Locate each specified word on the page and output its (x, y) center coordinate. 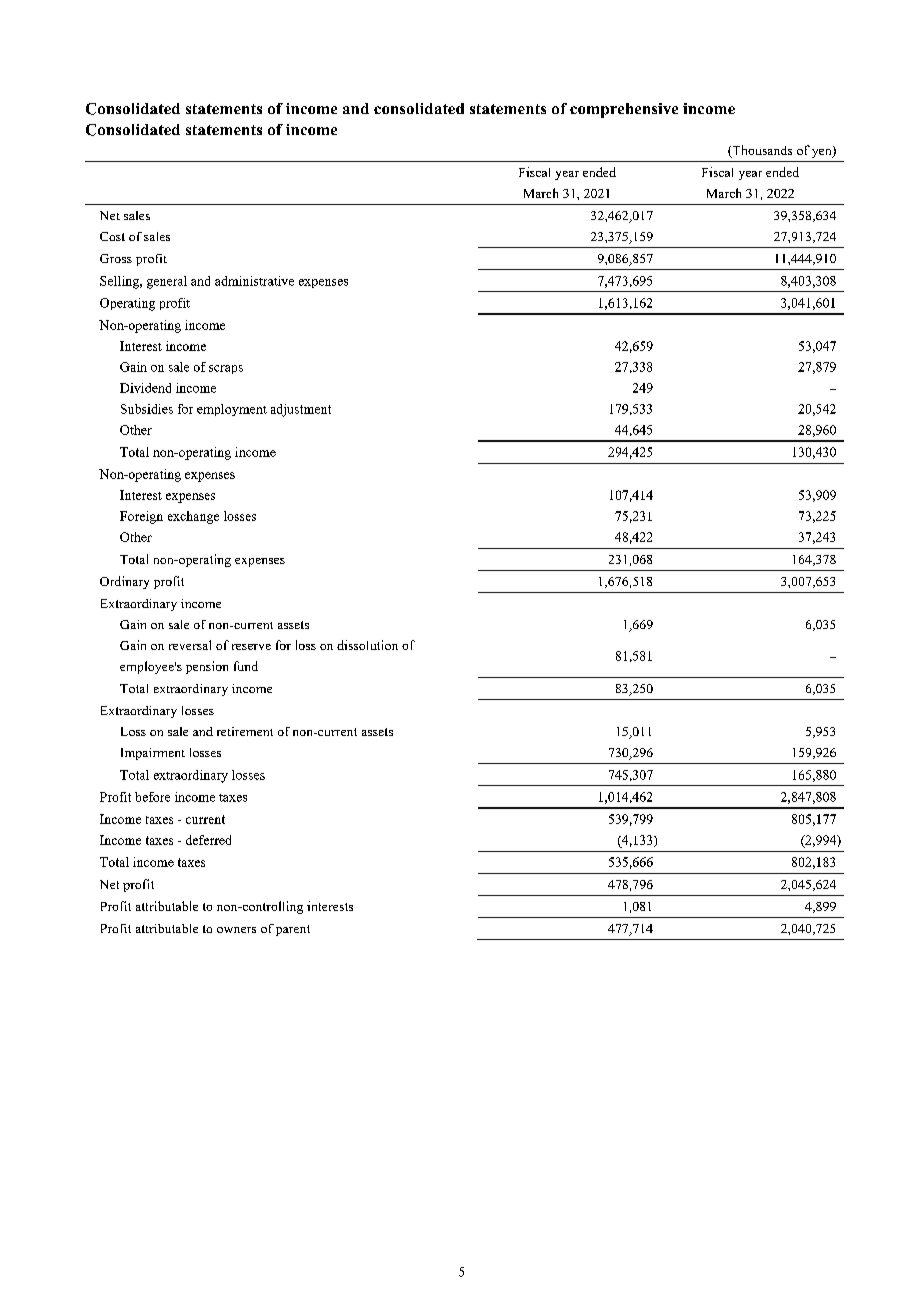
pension (207, 667)
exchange (193, 517)
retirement (245, 731)
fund (246, 666)
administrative (254, 281)
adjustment (301, 410)
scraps (226, 369)
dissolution (367, 645)
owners (236, 930)
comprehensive (624, 110)
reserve (251, 647)
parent (293, 930)
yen (823, 152)
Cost (112, 236)
